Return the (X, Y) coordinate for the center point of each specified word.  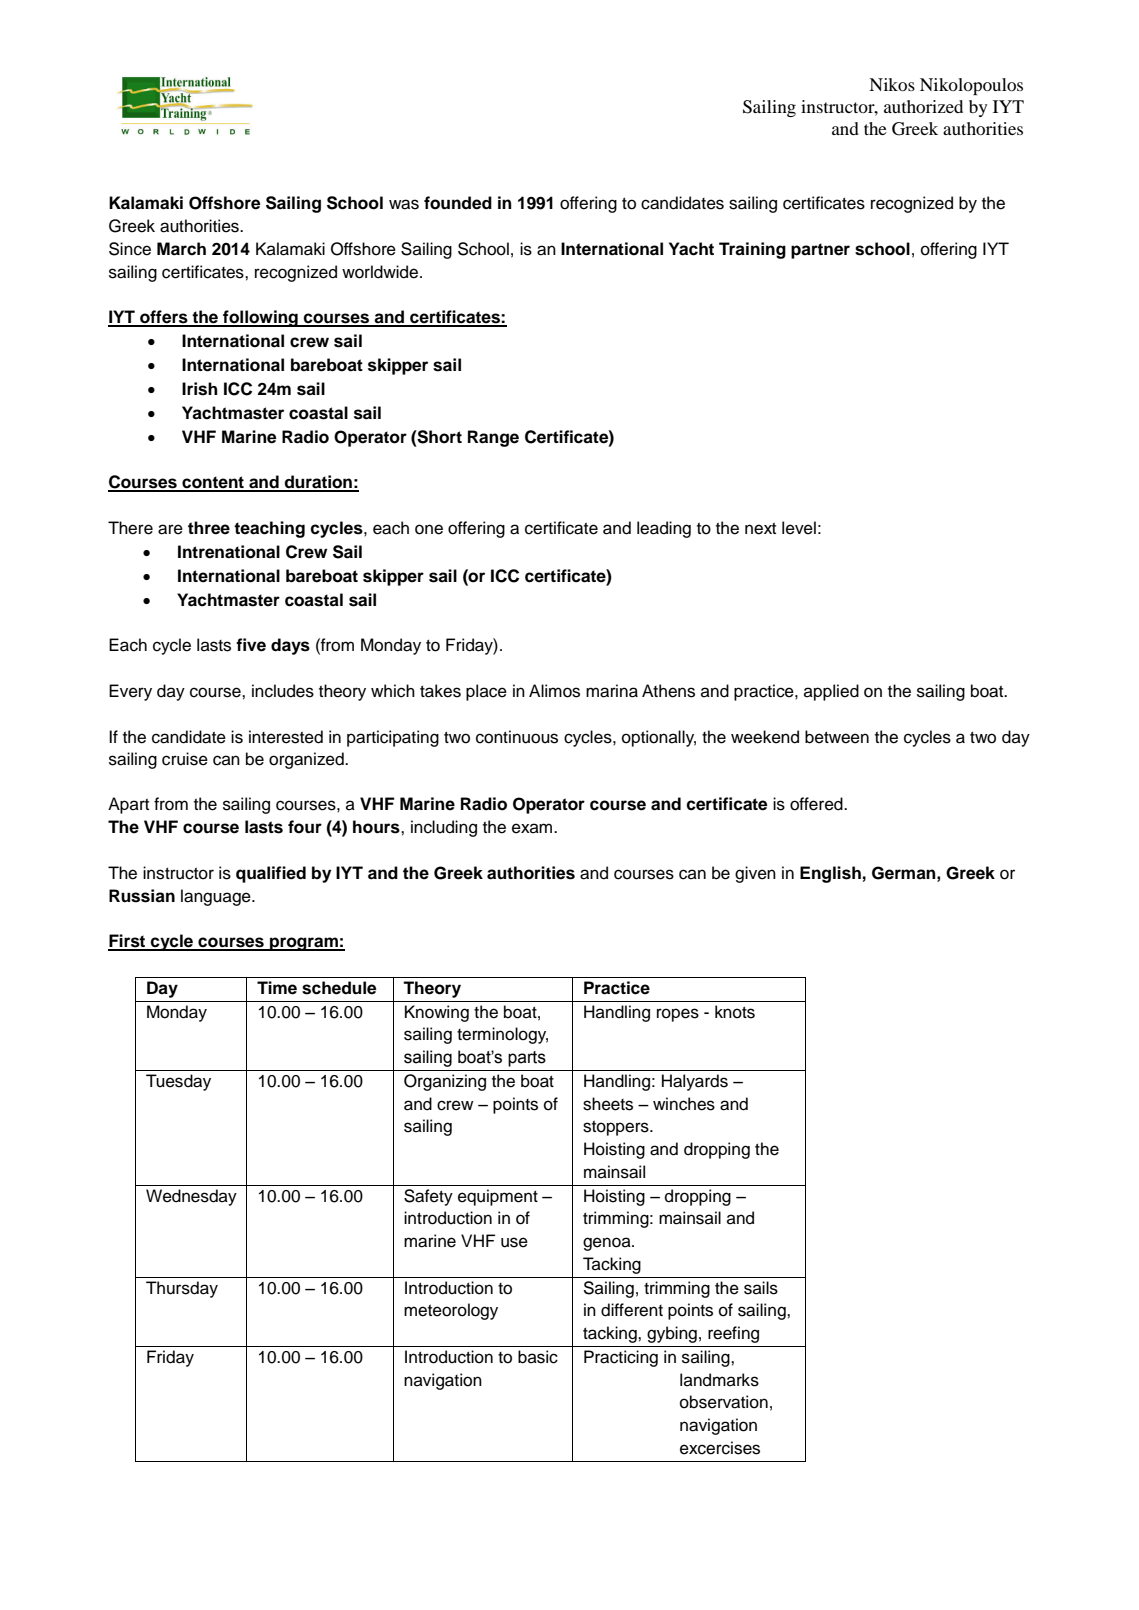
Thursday (182, 1289)
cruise (185, 759)
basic (538, 1357)
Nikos (892, 84)
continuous (517, 737)
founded (458, 203)
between (837, 737)
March (181, 249)
